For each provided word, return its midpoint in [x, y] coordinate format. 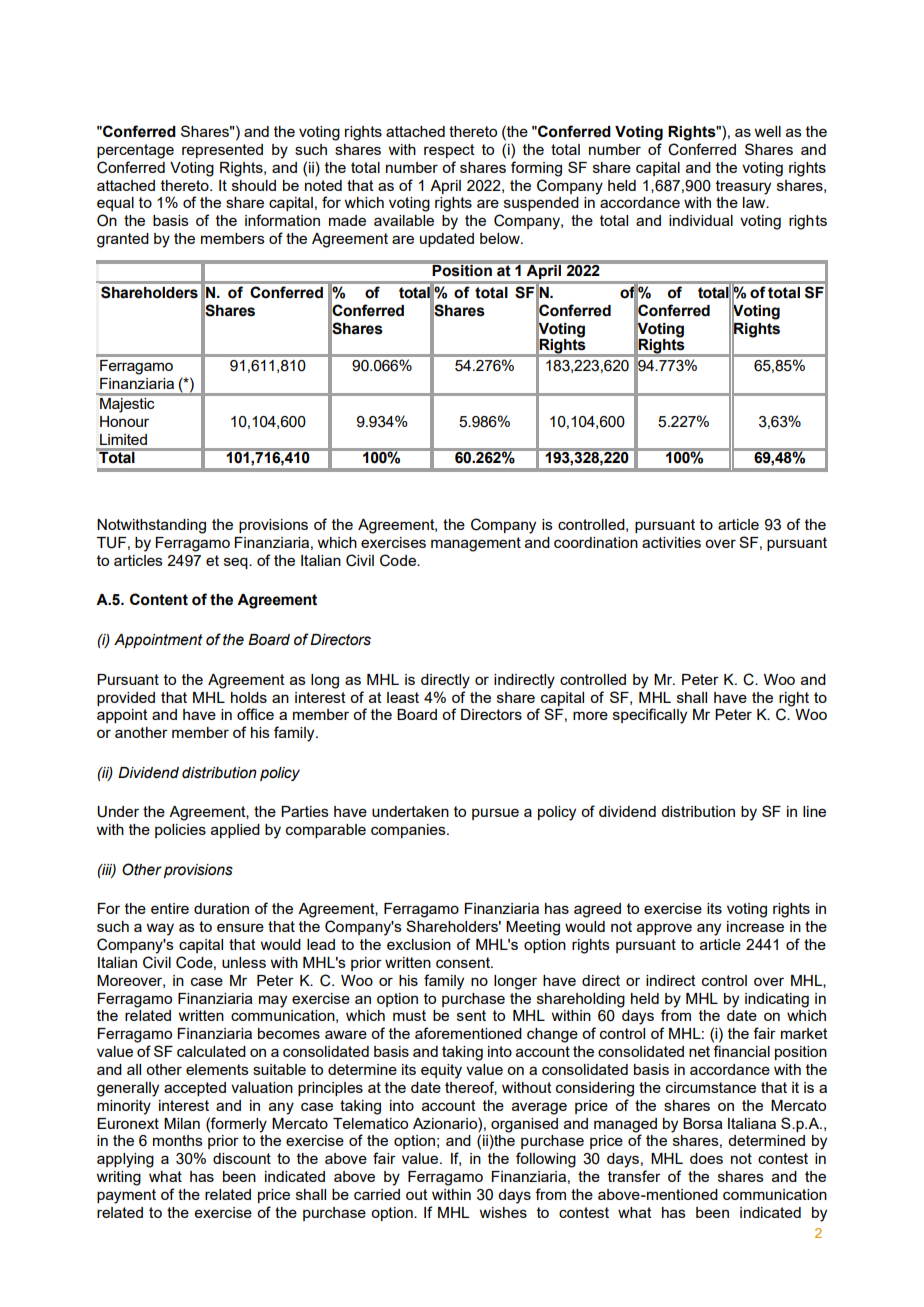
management [476, 544]
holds [249, 697]
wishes [503, 1212]
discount [242, 1158]
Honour [124, 421]
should [254, 185]
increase [755, 926]
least [403, 697]
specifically [650, 716]
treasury [743, 187]
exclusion [419, 944]
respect [449, 151]
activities [671, 542]
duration [221, 908]
